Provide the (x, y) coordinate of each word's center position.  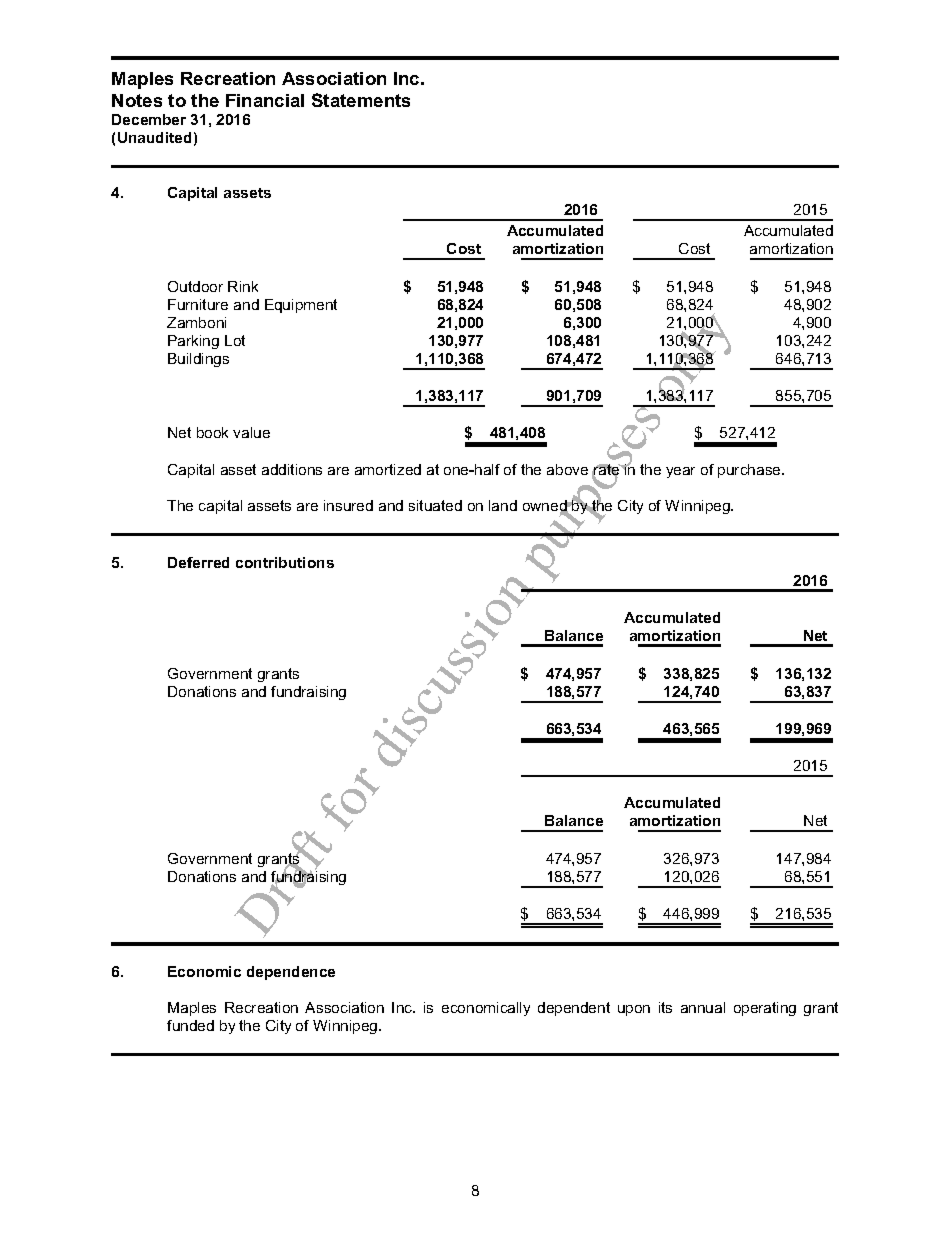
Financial (265, 100)
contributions (285, 562)
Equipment (301, 306)
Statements (361, 100)
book (212, 432)
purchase (750, 471)
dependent (574, 1009)
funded (190, 1025)
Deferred (198, 562)
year (680, 472)
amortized (388, 469)
